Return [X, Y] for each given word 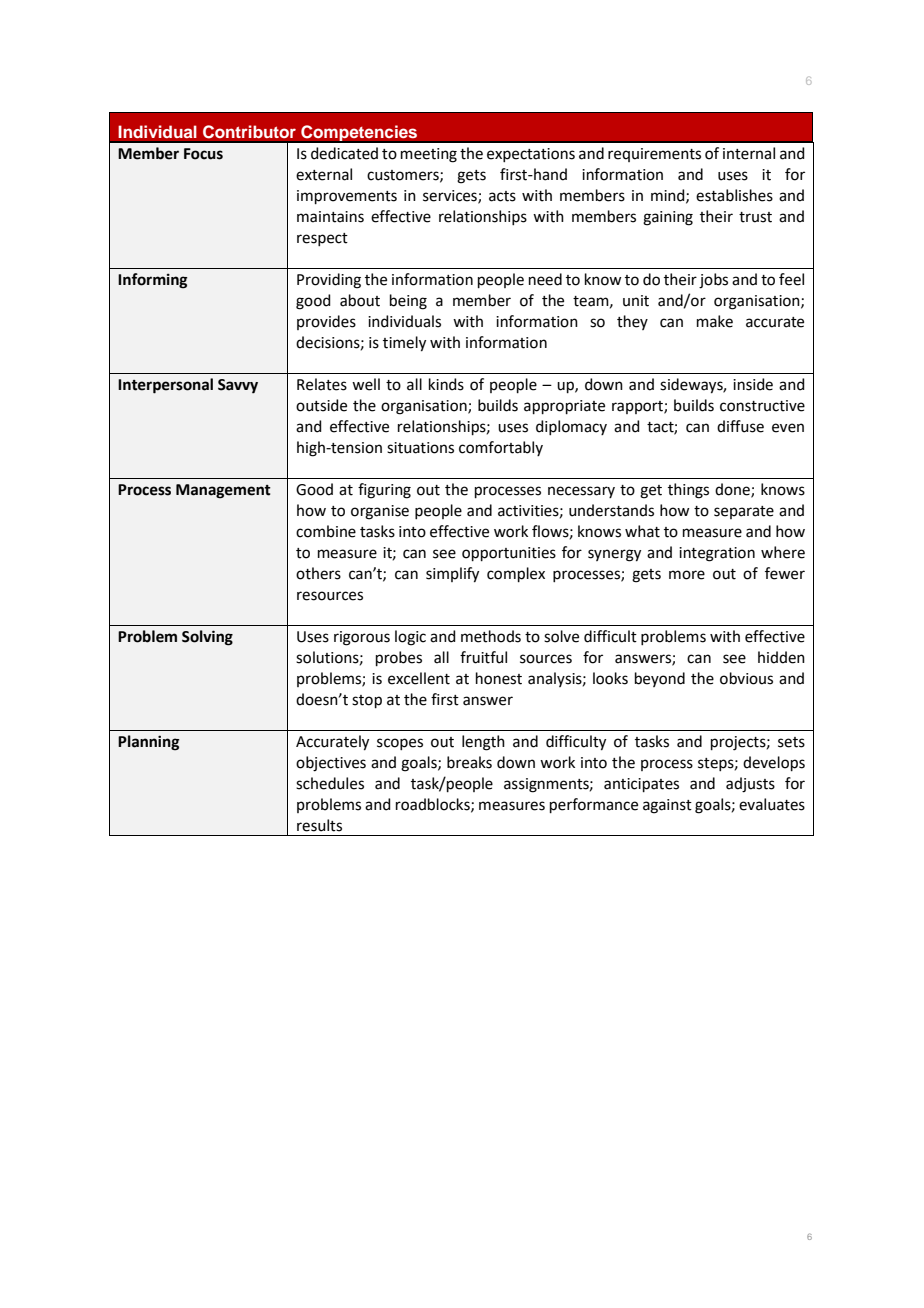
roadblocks [434, 805]
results [319, 825]
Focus [203, 154]
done [733, 490]
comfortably [501, 448]
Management [223, 491]
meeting [429, 155]
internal [749, 153]
